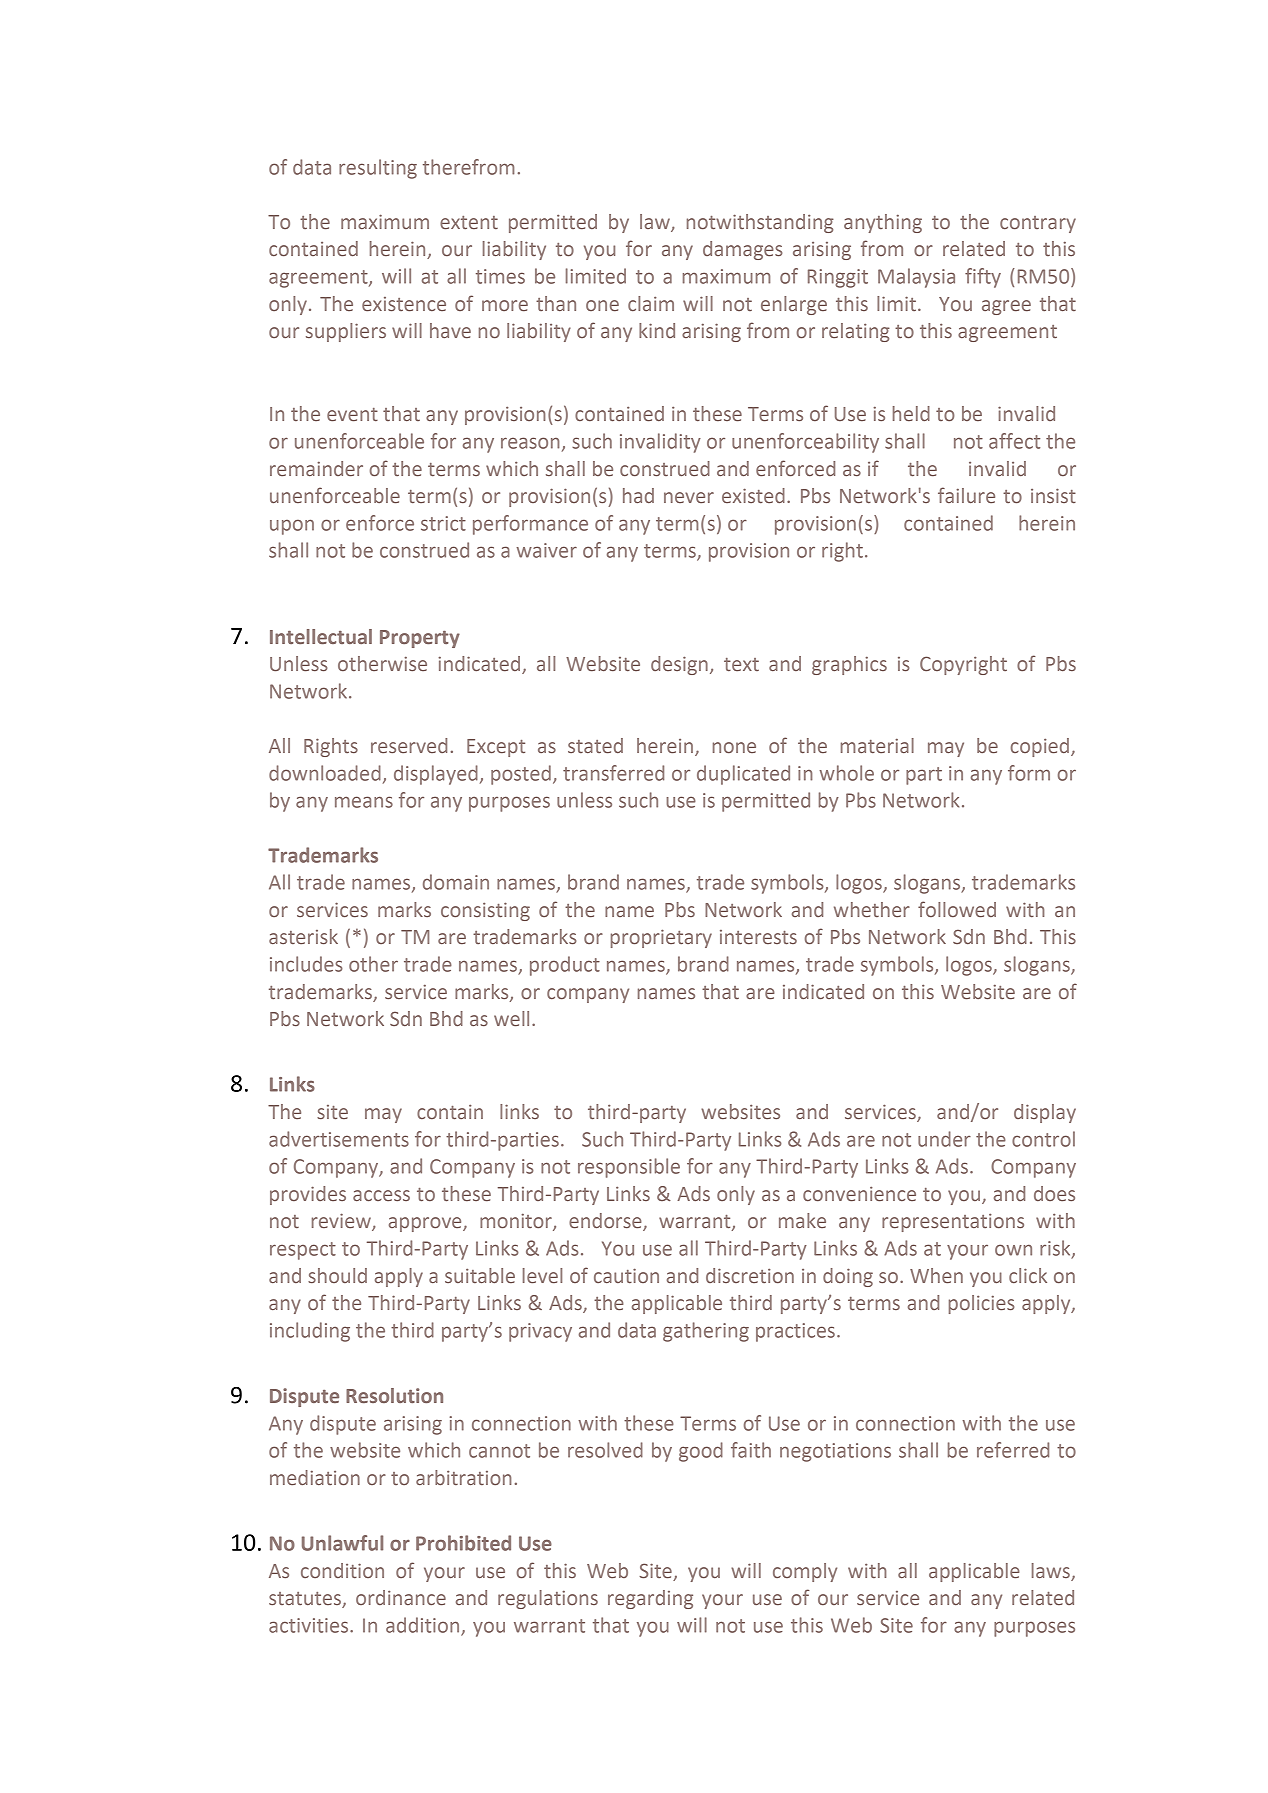 The width and height of the document is (1268, 1793). I want to click on resulting, so click(378, 169).
